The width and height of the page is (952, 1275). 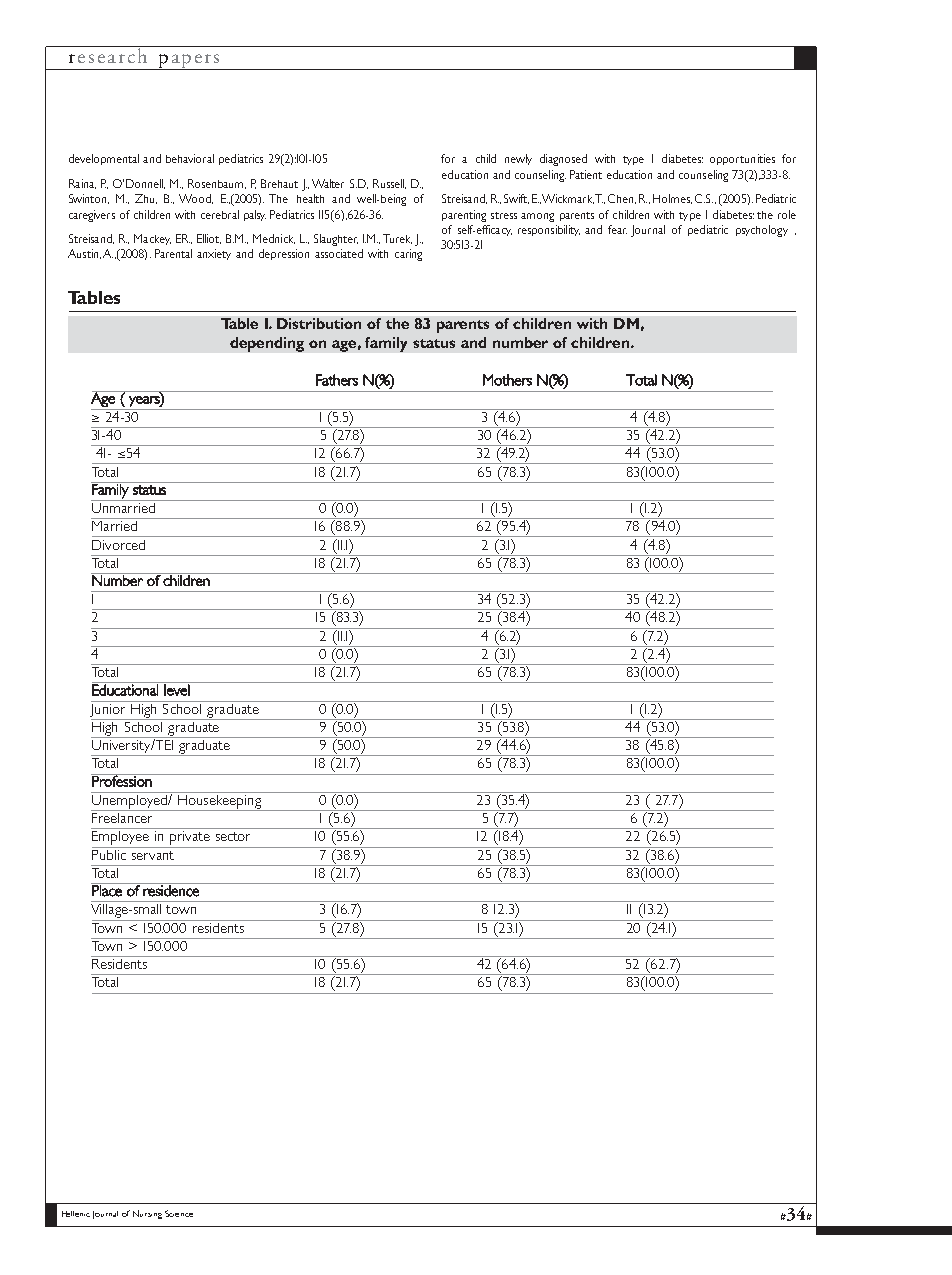 What do you see at coordinates (147, 1214) in the page?
I see `Nursing` at bounding box center [147, 1214].
